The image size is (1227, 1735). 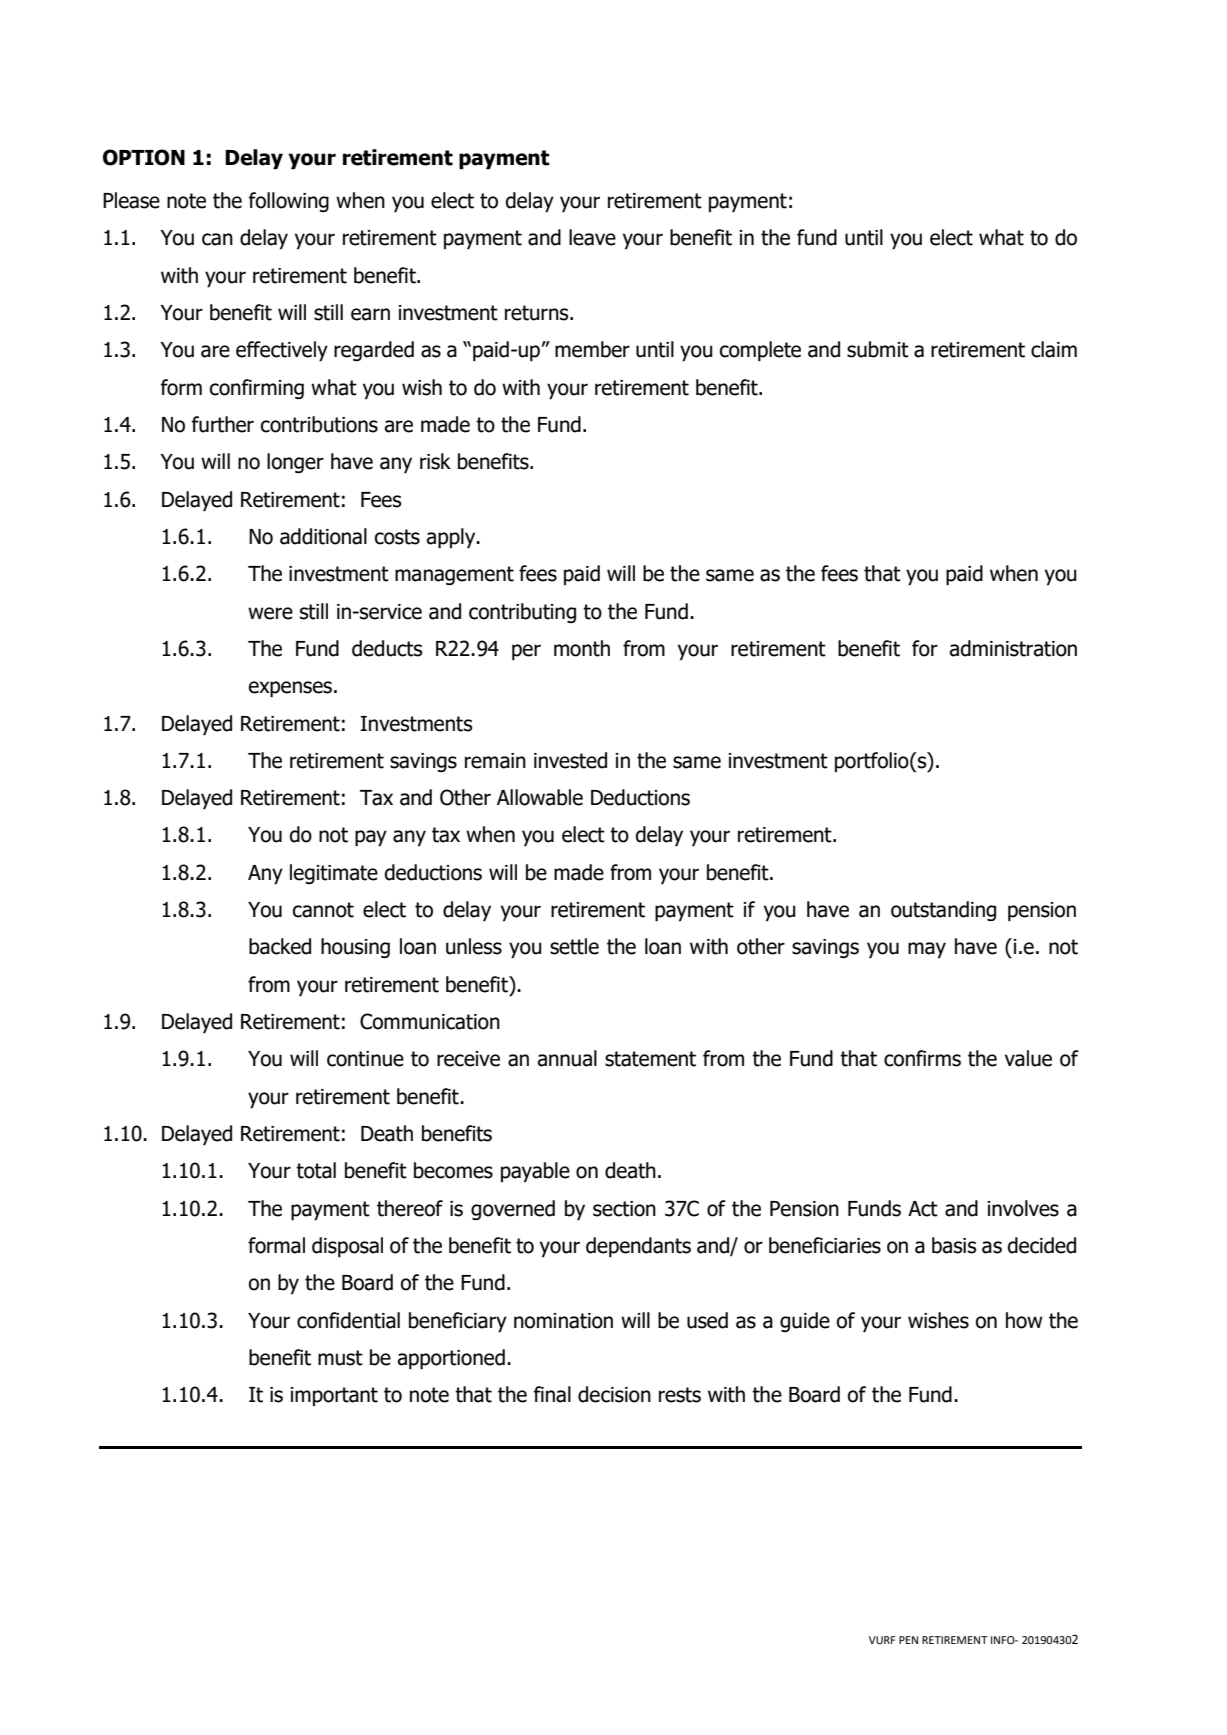 I want to click on must, so click(x=340, y=1358).
